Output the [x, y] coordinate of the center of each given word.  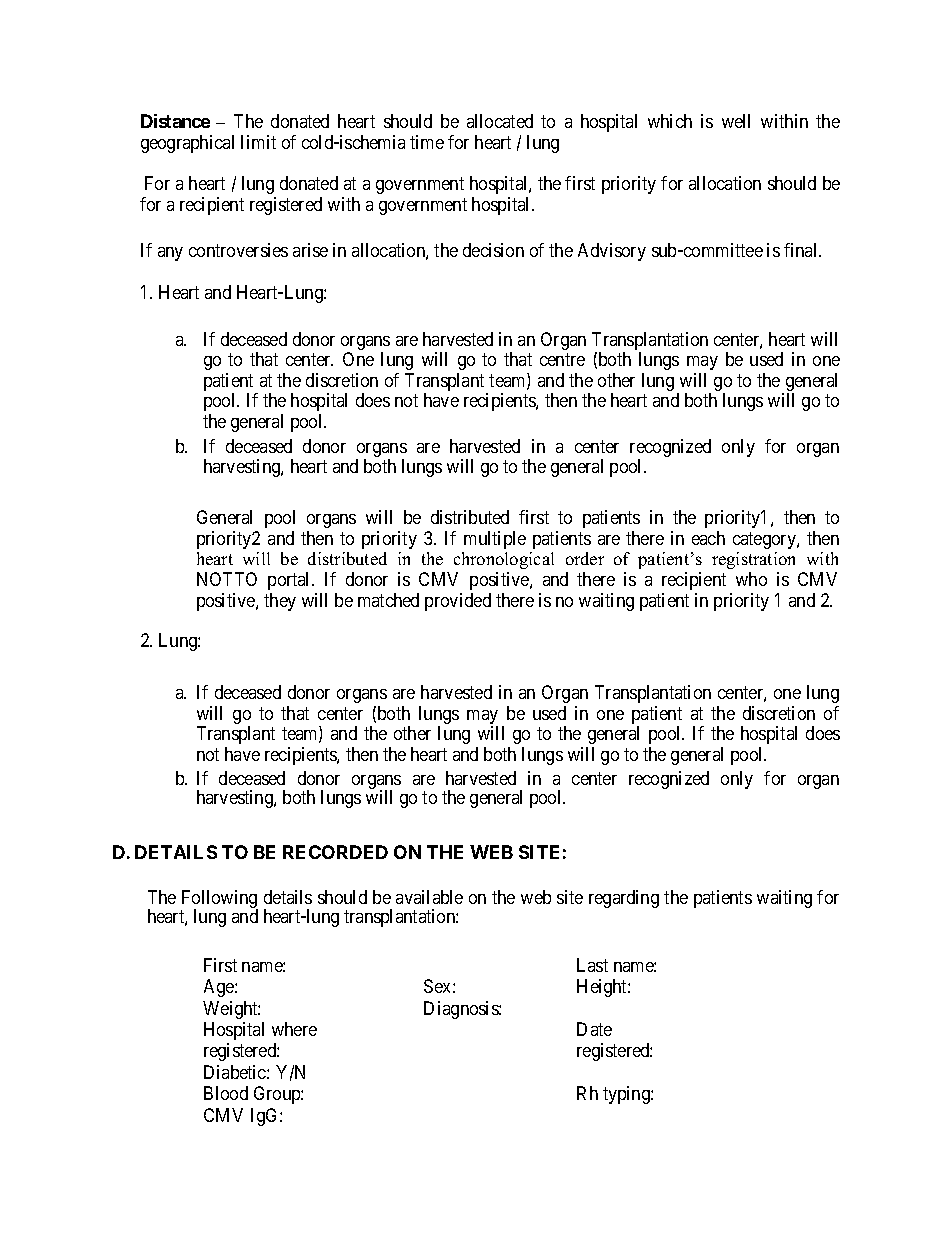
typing [627, 1095]
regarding [624, 899]
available [429, 897]
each [708, 538]
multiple [495, 540]
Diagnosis [462, 1010]
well [736, 121]
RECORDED [335, 852]
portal [290, 581]
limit [258, 142]
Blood [226, 1093]
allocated [500, 121]
